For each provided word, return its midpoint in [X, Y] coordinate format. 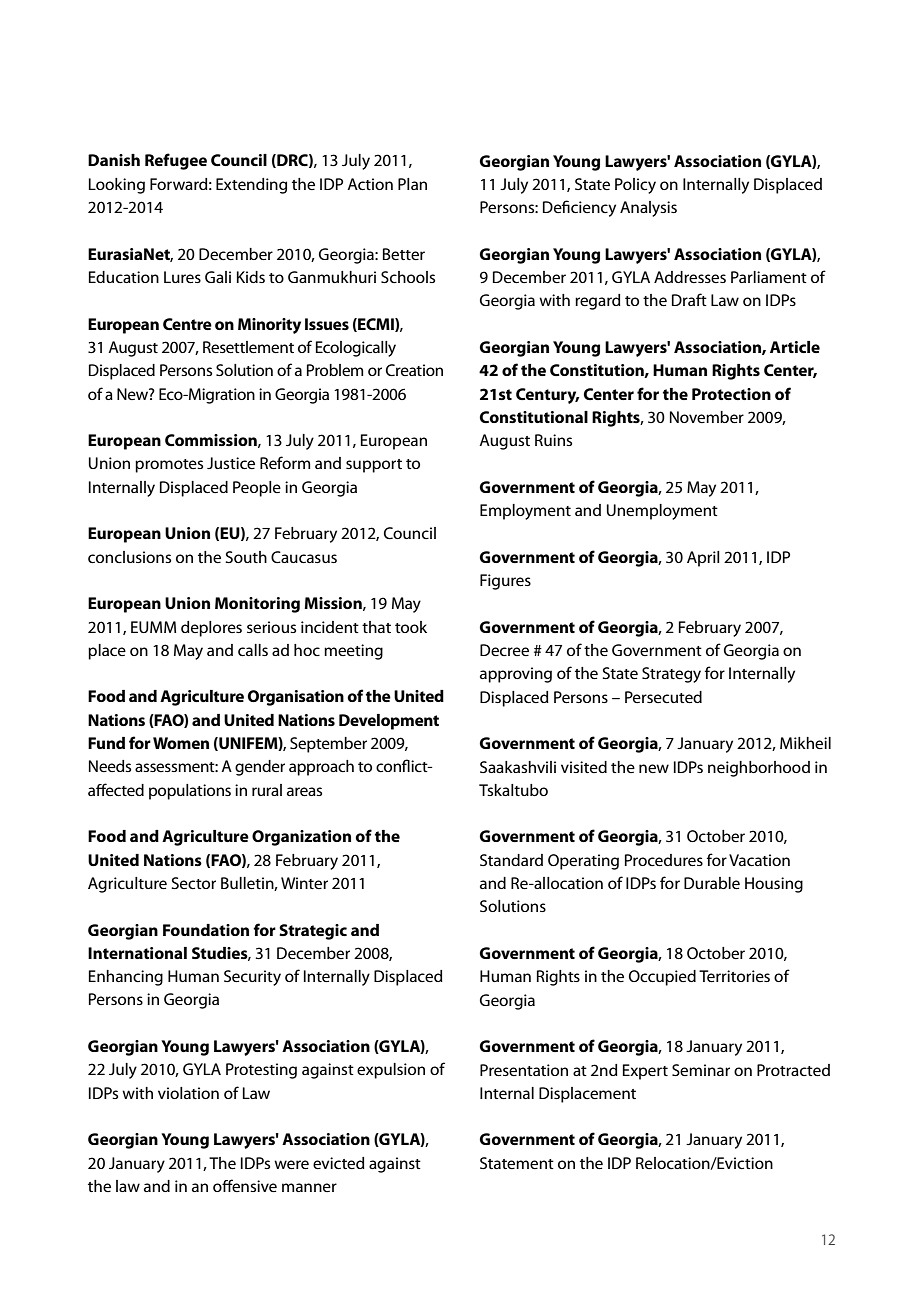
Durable [712, 883]
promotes [169, 466]
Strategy [671, 675]
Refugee [176, 161]
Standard [511, 860]
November [707, 417]
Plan [412, 184]
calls [253, 650]
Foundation [206, 930]
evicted [339, 1163]
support [374, 466]
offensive [245, 1185]
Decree [504, 650]
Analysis [648, 209]
